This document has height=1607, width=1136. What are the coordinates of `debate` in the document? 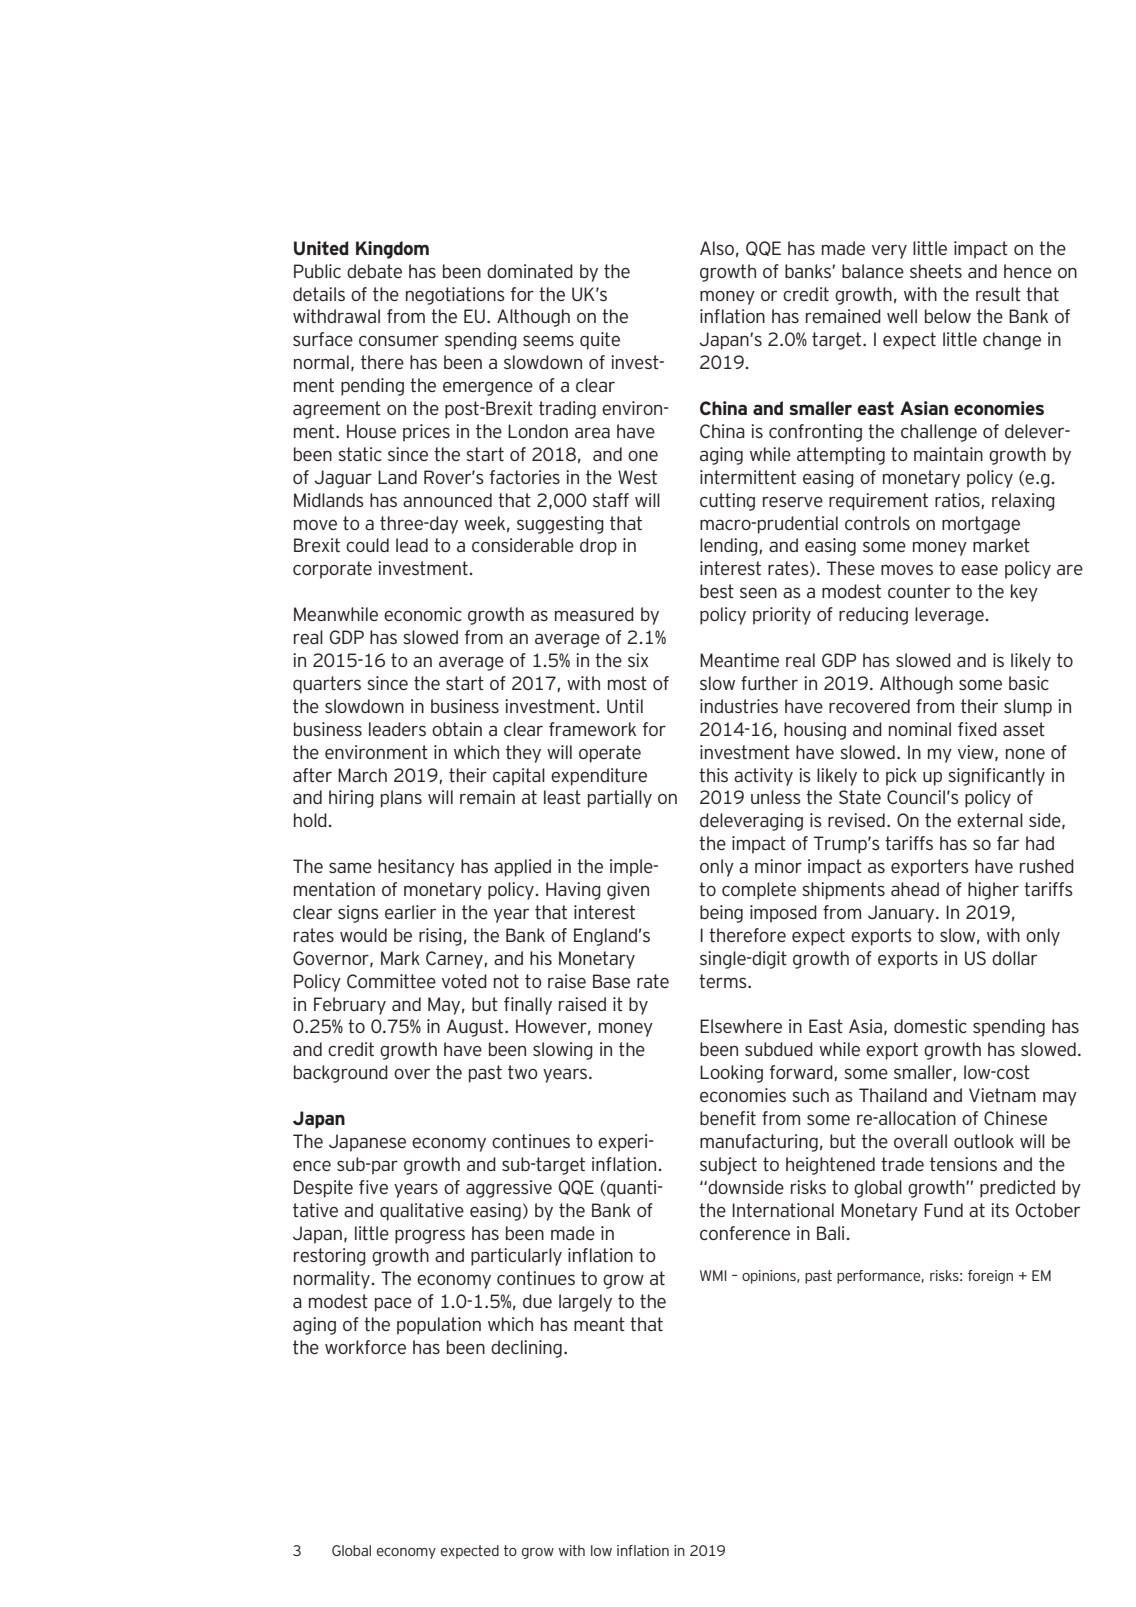 It's located at (374, 271).
